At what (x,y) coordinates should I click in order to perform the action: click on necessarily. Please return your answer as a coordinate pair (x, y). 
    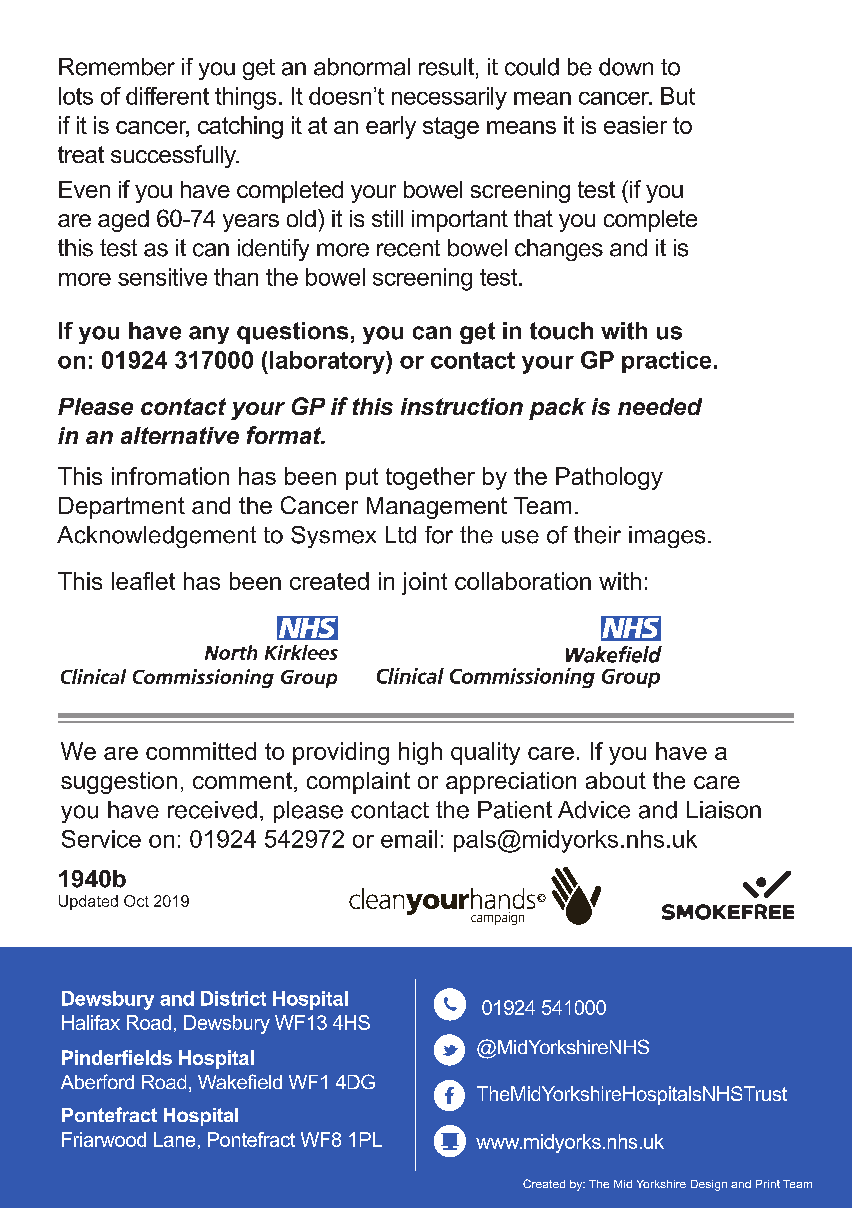
    Looking at the image, I should click on (449, 98).
